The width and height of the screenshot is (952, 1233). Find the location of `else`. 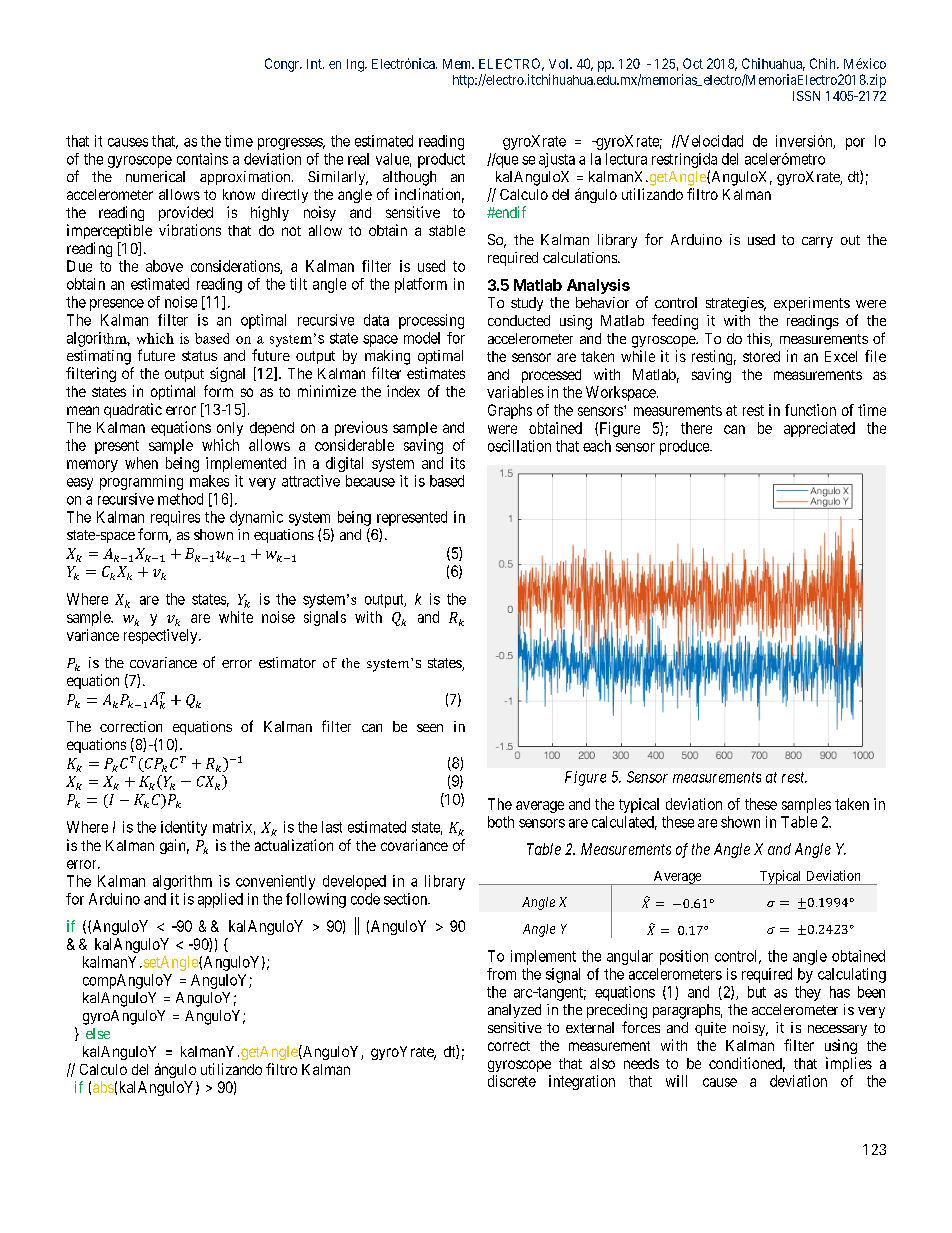

else is located at coordinates (98, 1033).
